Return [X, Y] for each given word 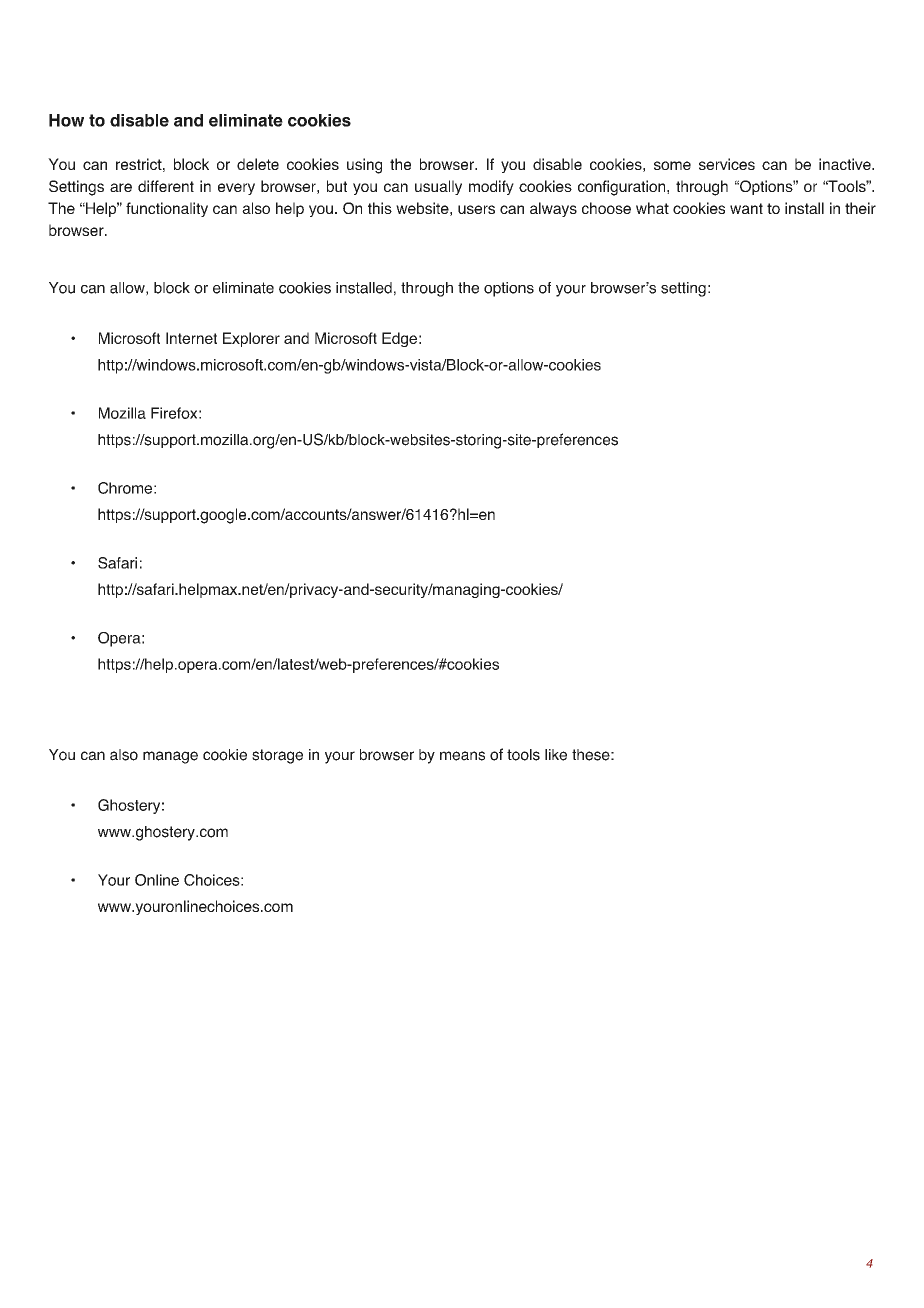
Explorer [251, 339]
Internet [191, 338]
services [727, 164]
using [364, 166]
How [66, 120]
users [476, 209]
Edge [399, 339]
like [556, 755]
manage [170, 757]
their [860, 208]
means [462, 756]
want [746, 208]
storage [277, 756]
